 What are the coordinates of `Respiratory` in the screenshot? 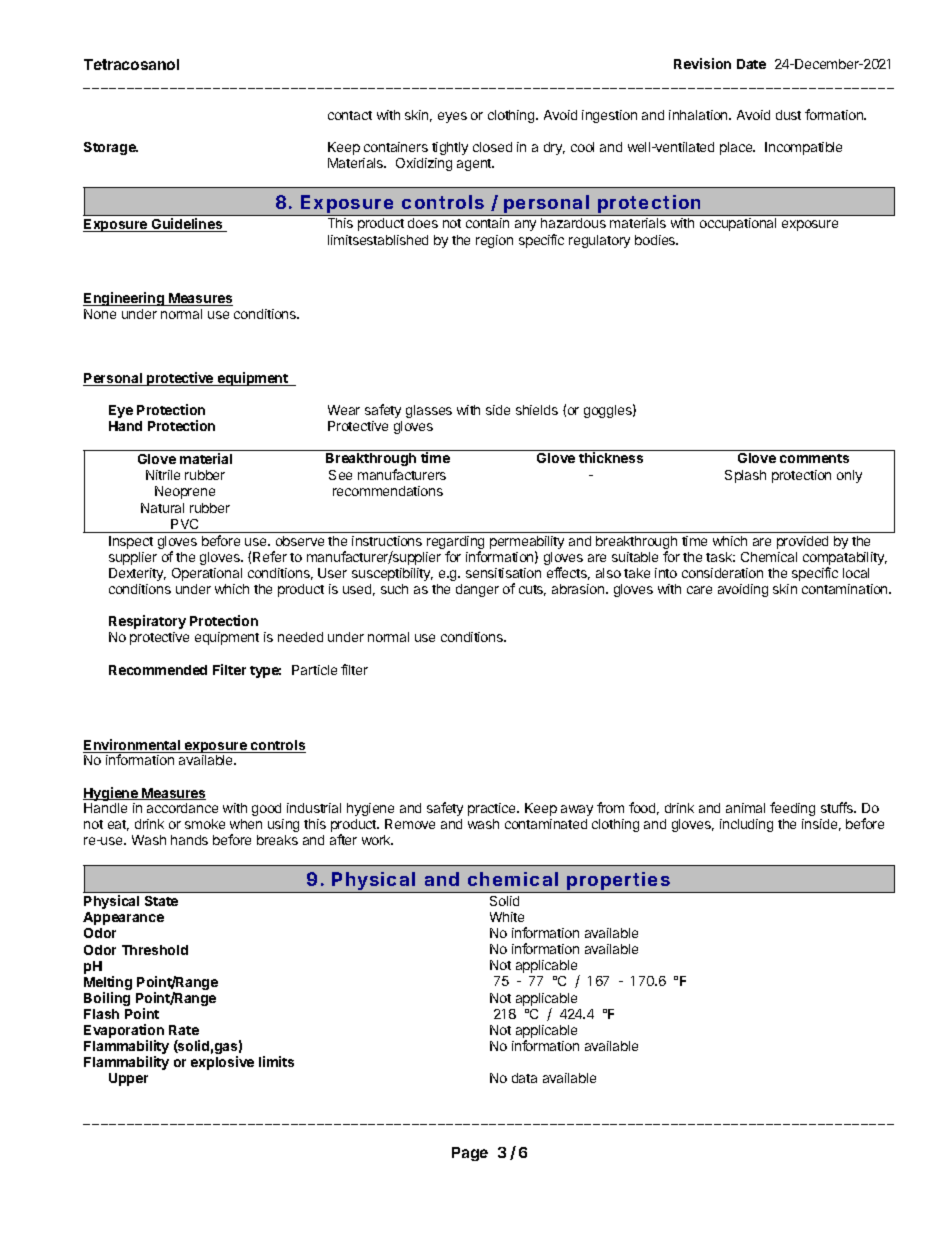 It's located at (147, 622).
